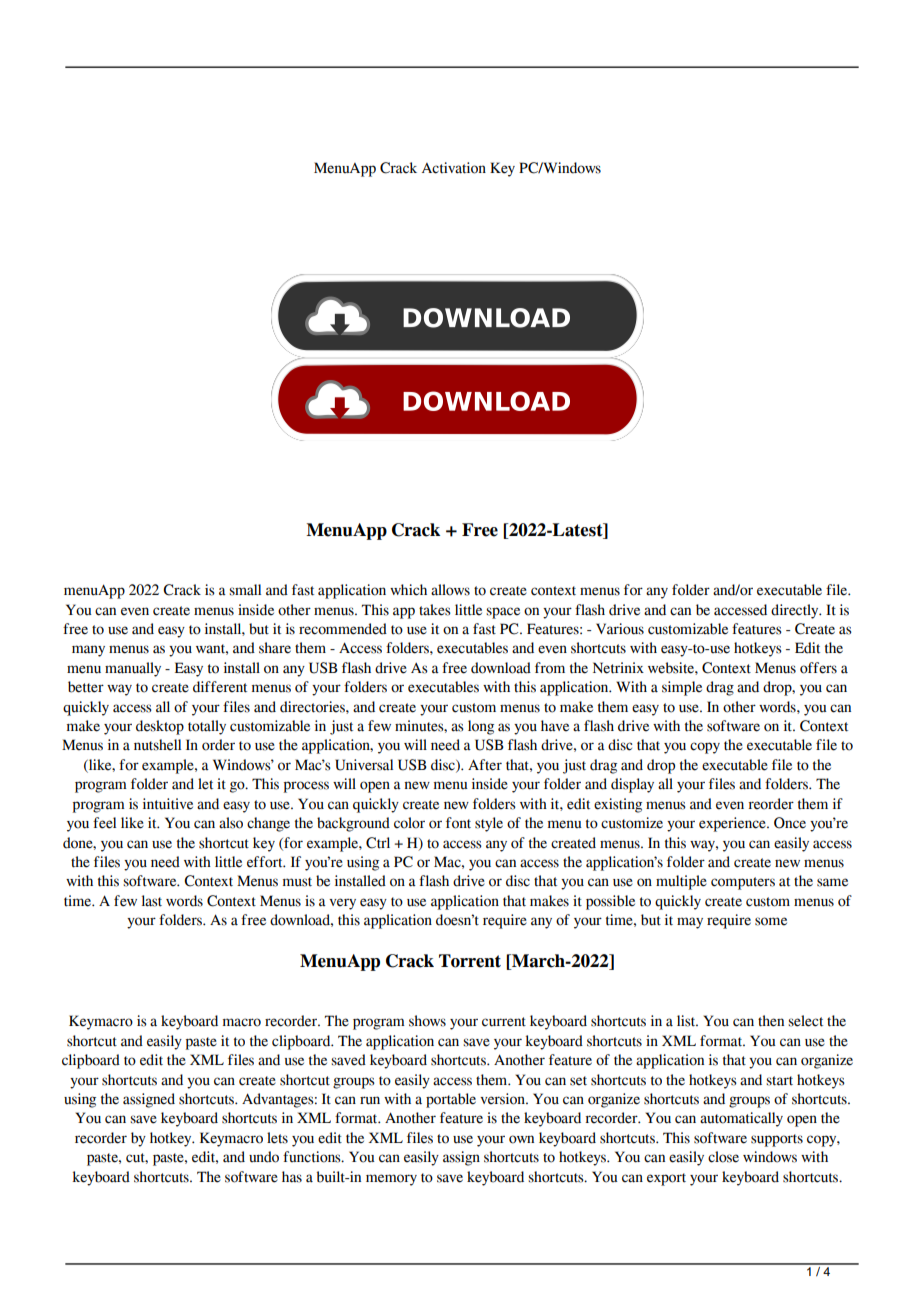  Describe the element at coordinates (450, 590) in the page. I see `allows` at that location.
